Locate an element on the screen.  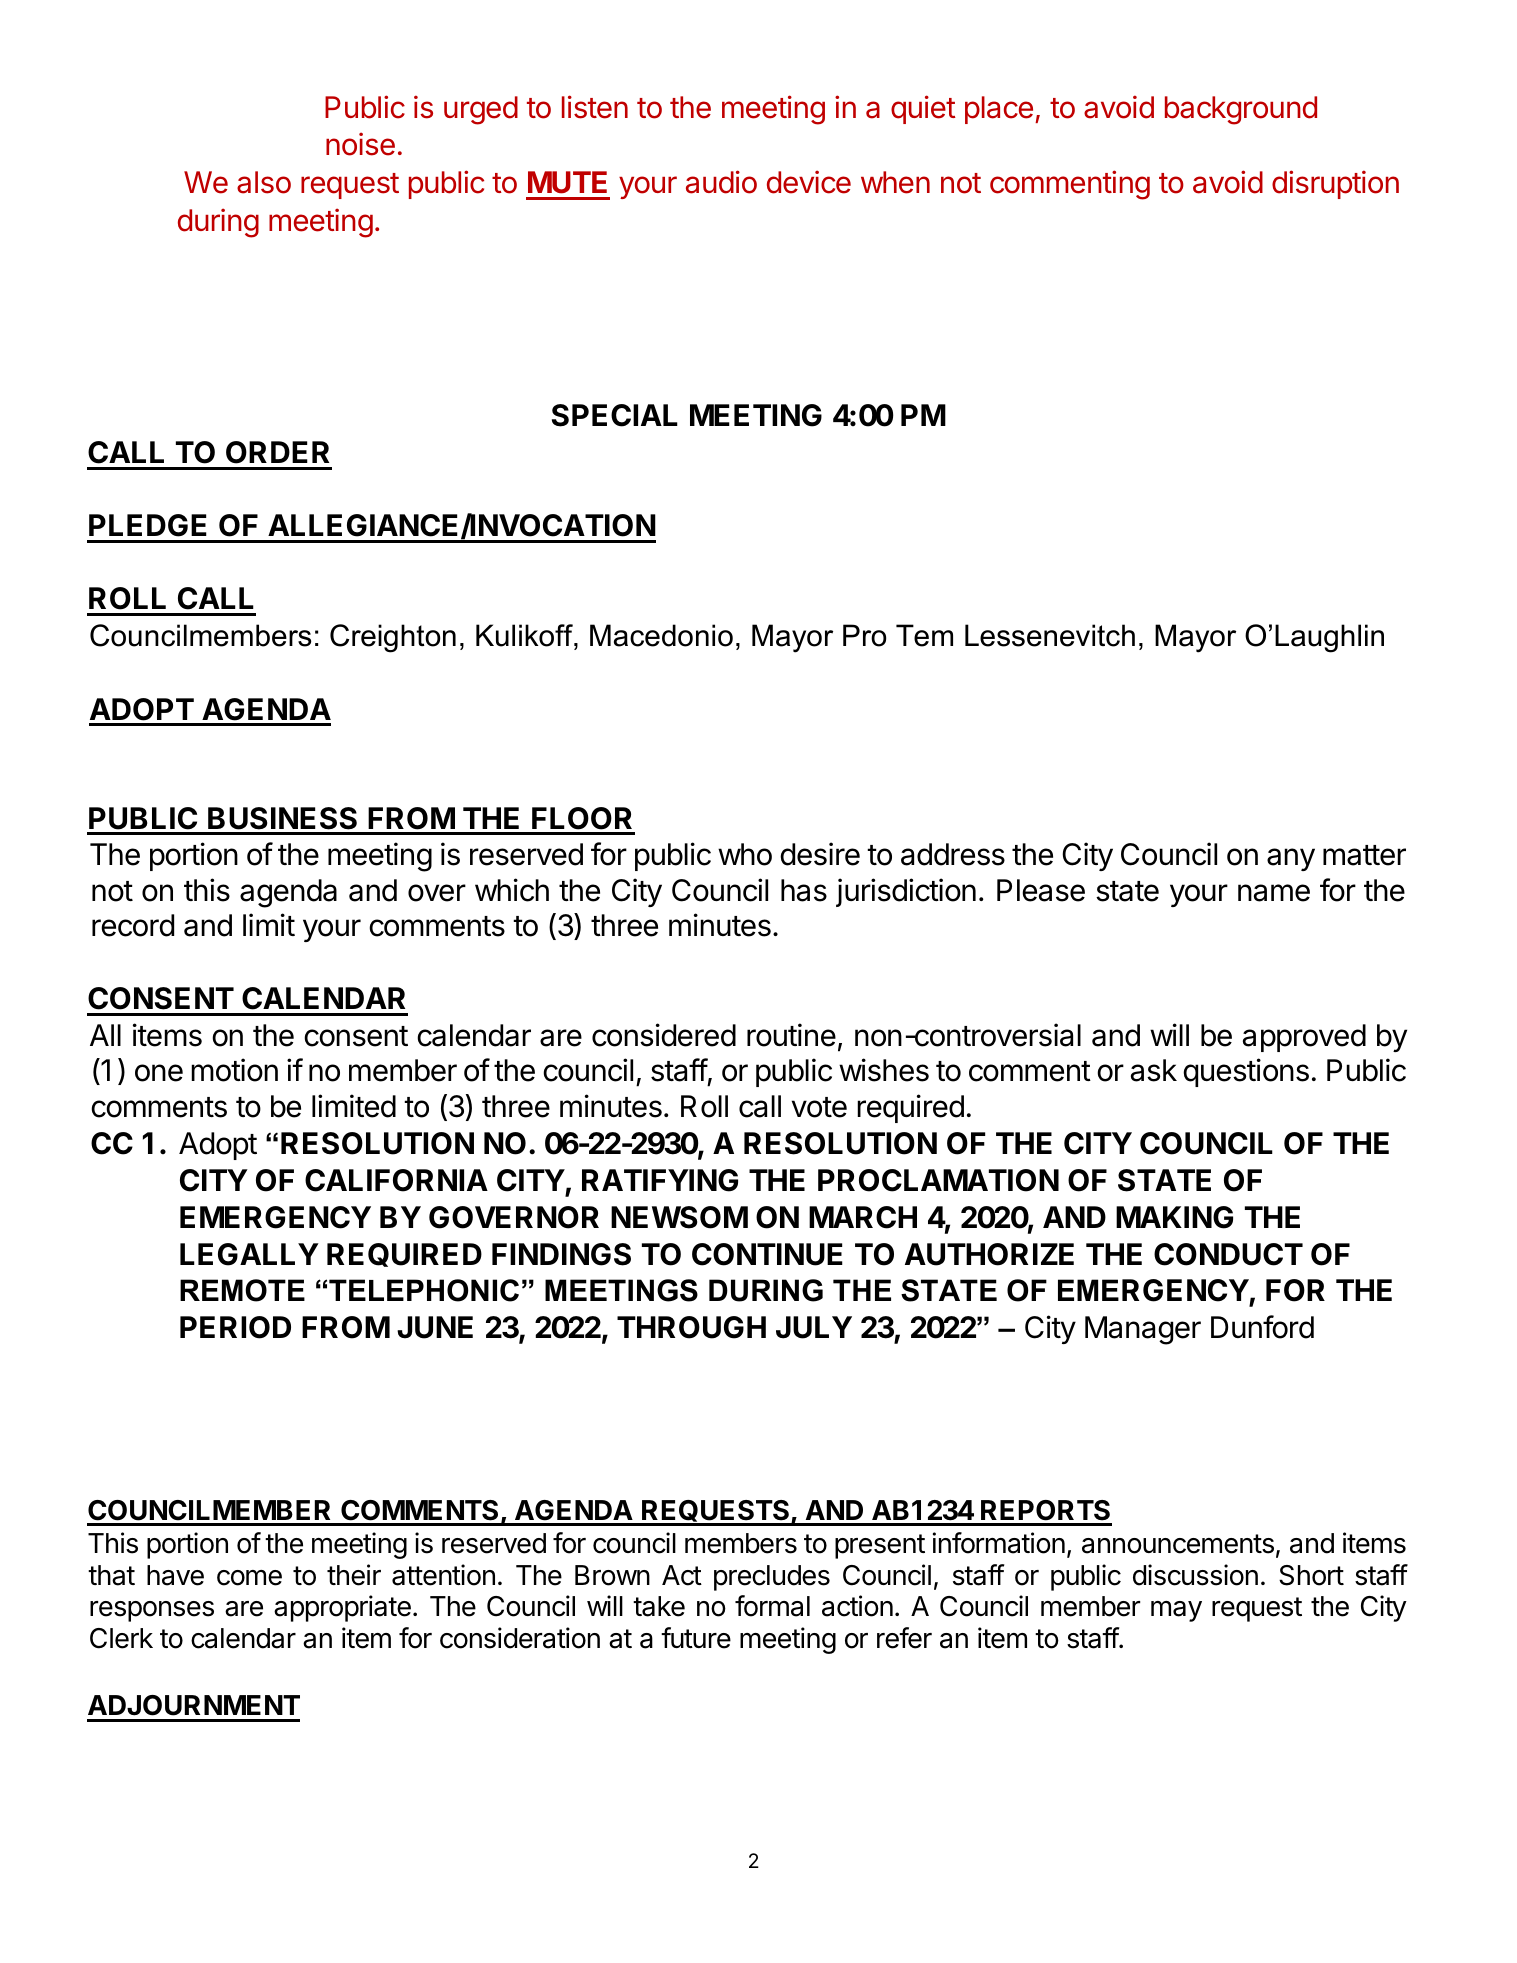
CONDUCT is located at coordinates (1228, 1254).
